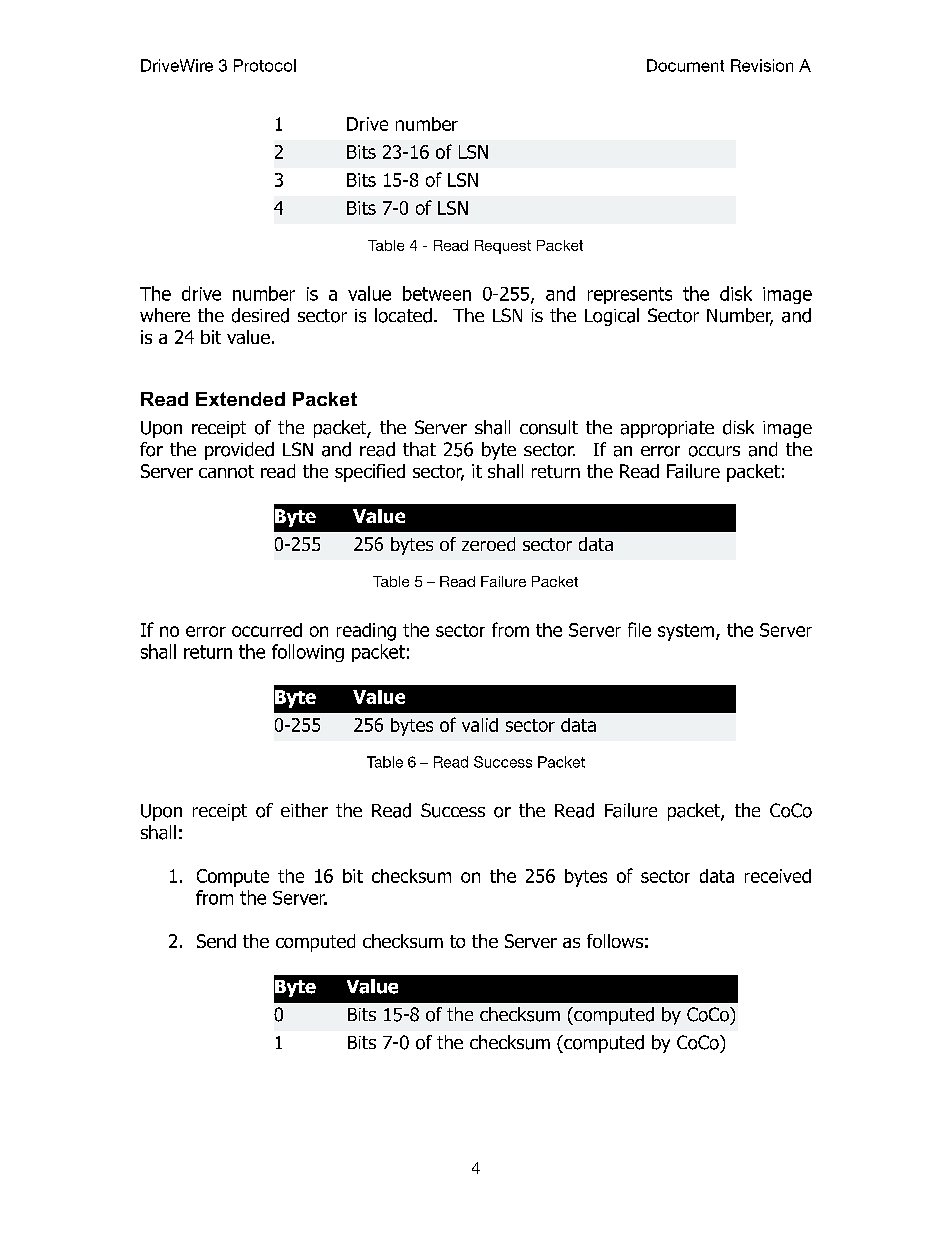 The image size is (952, 1233). What do you see at coordinates (762, 65) in the screenshot?
I see `Revision` at bounding box center [762, 65].
